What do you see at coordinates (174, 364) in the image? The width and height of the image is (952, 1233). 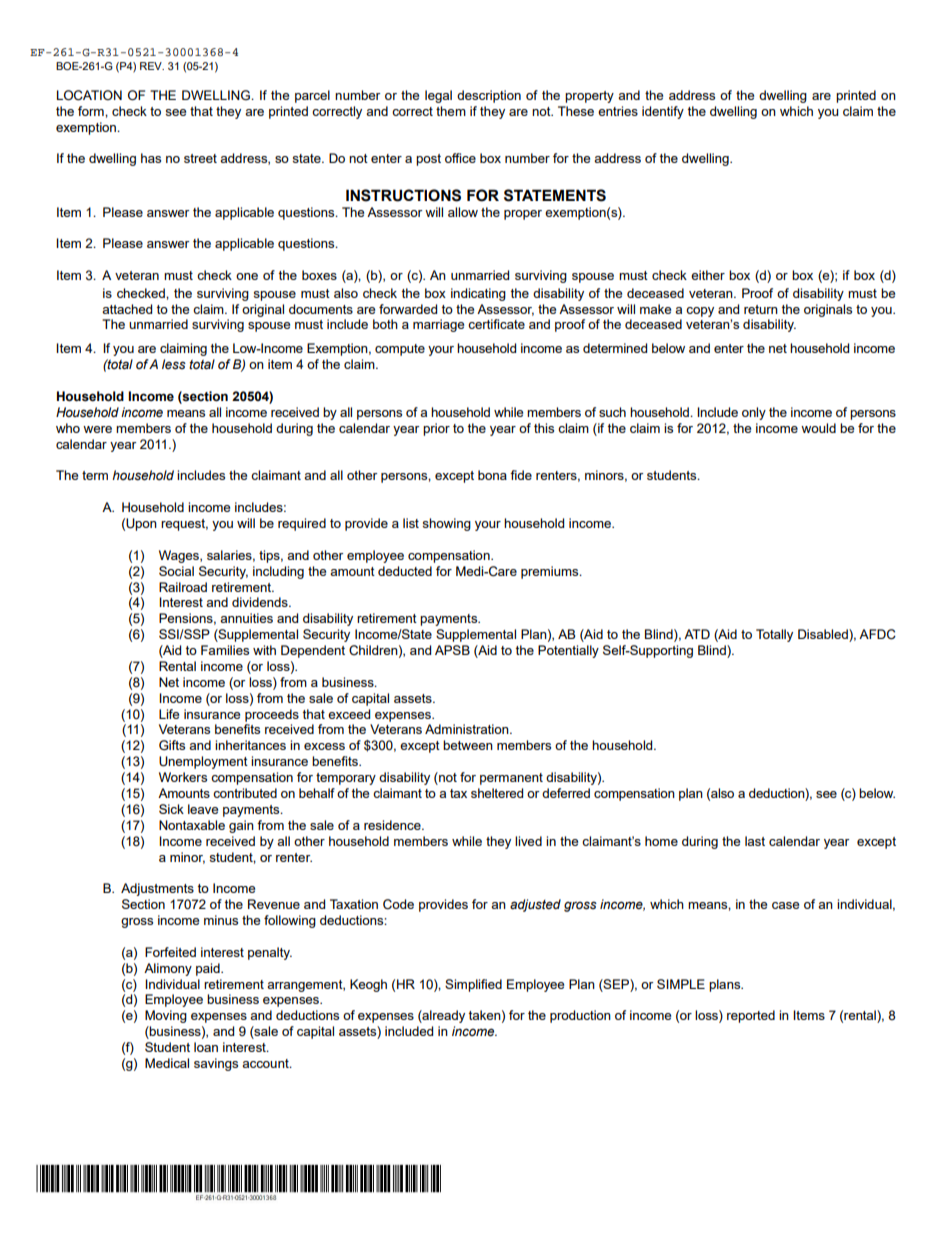 I see `less` at bounding box center [174, 364].
